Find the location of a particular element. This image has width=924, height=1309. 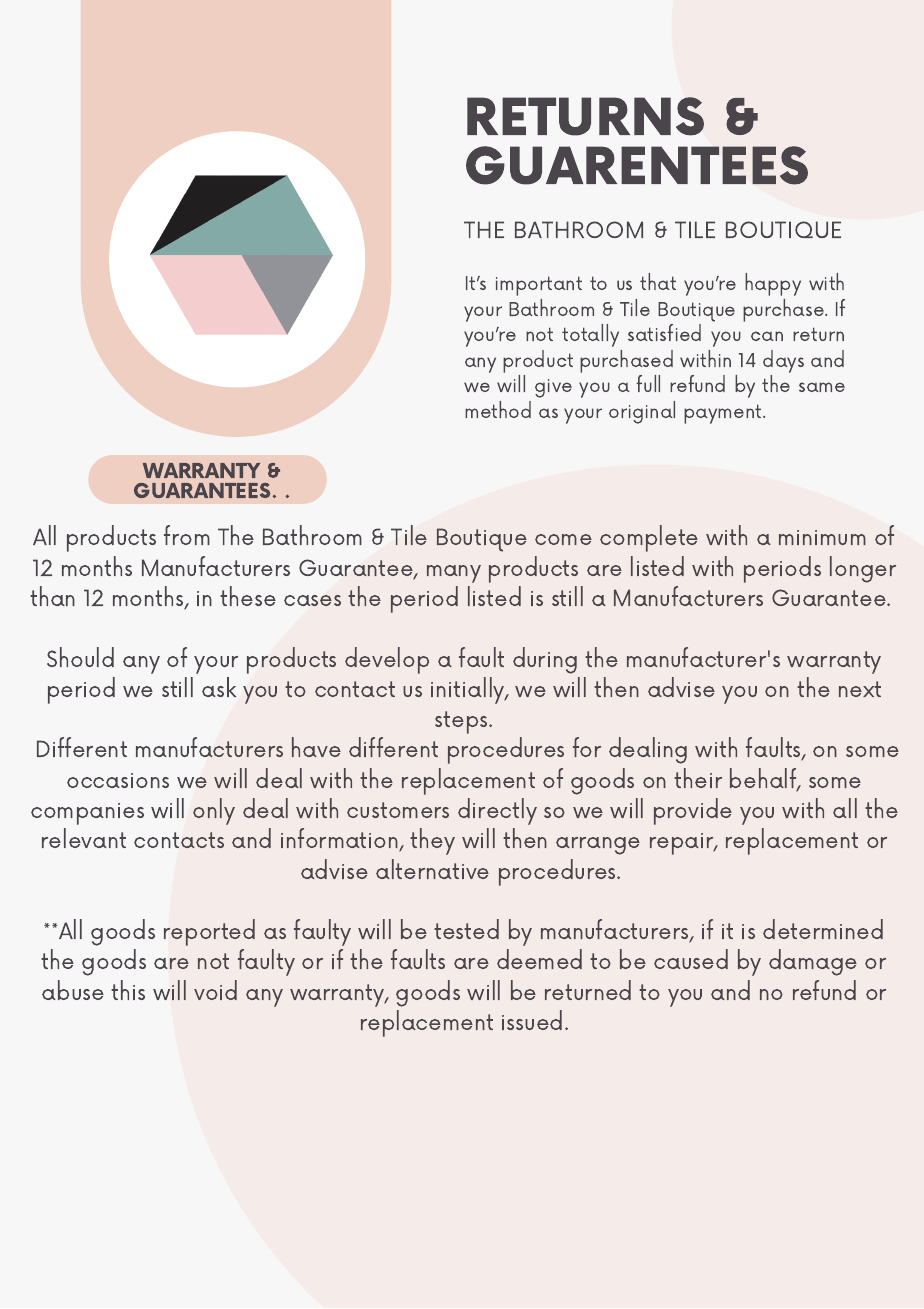

happy is located at coordinates (773, 284).
